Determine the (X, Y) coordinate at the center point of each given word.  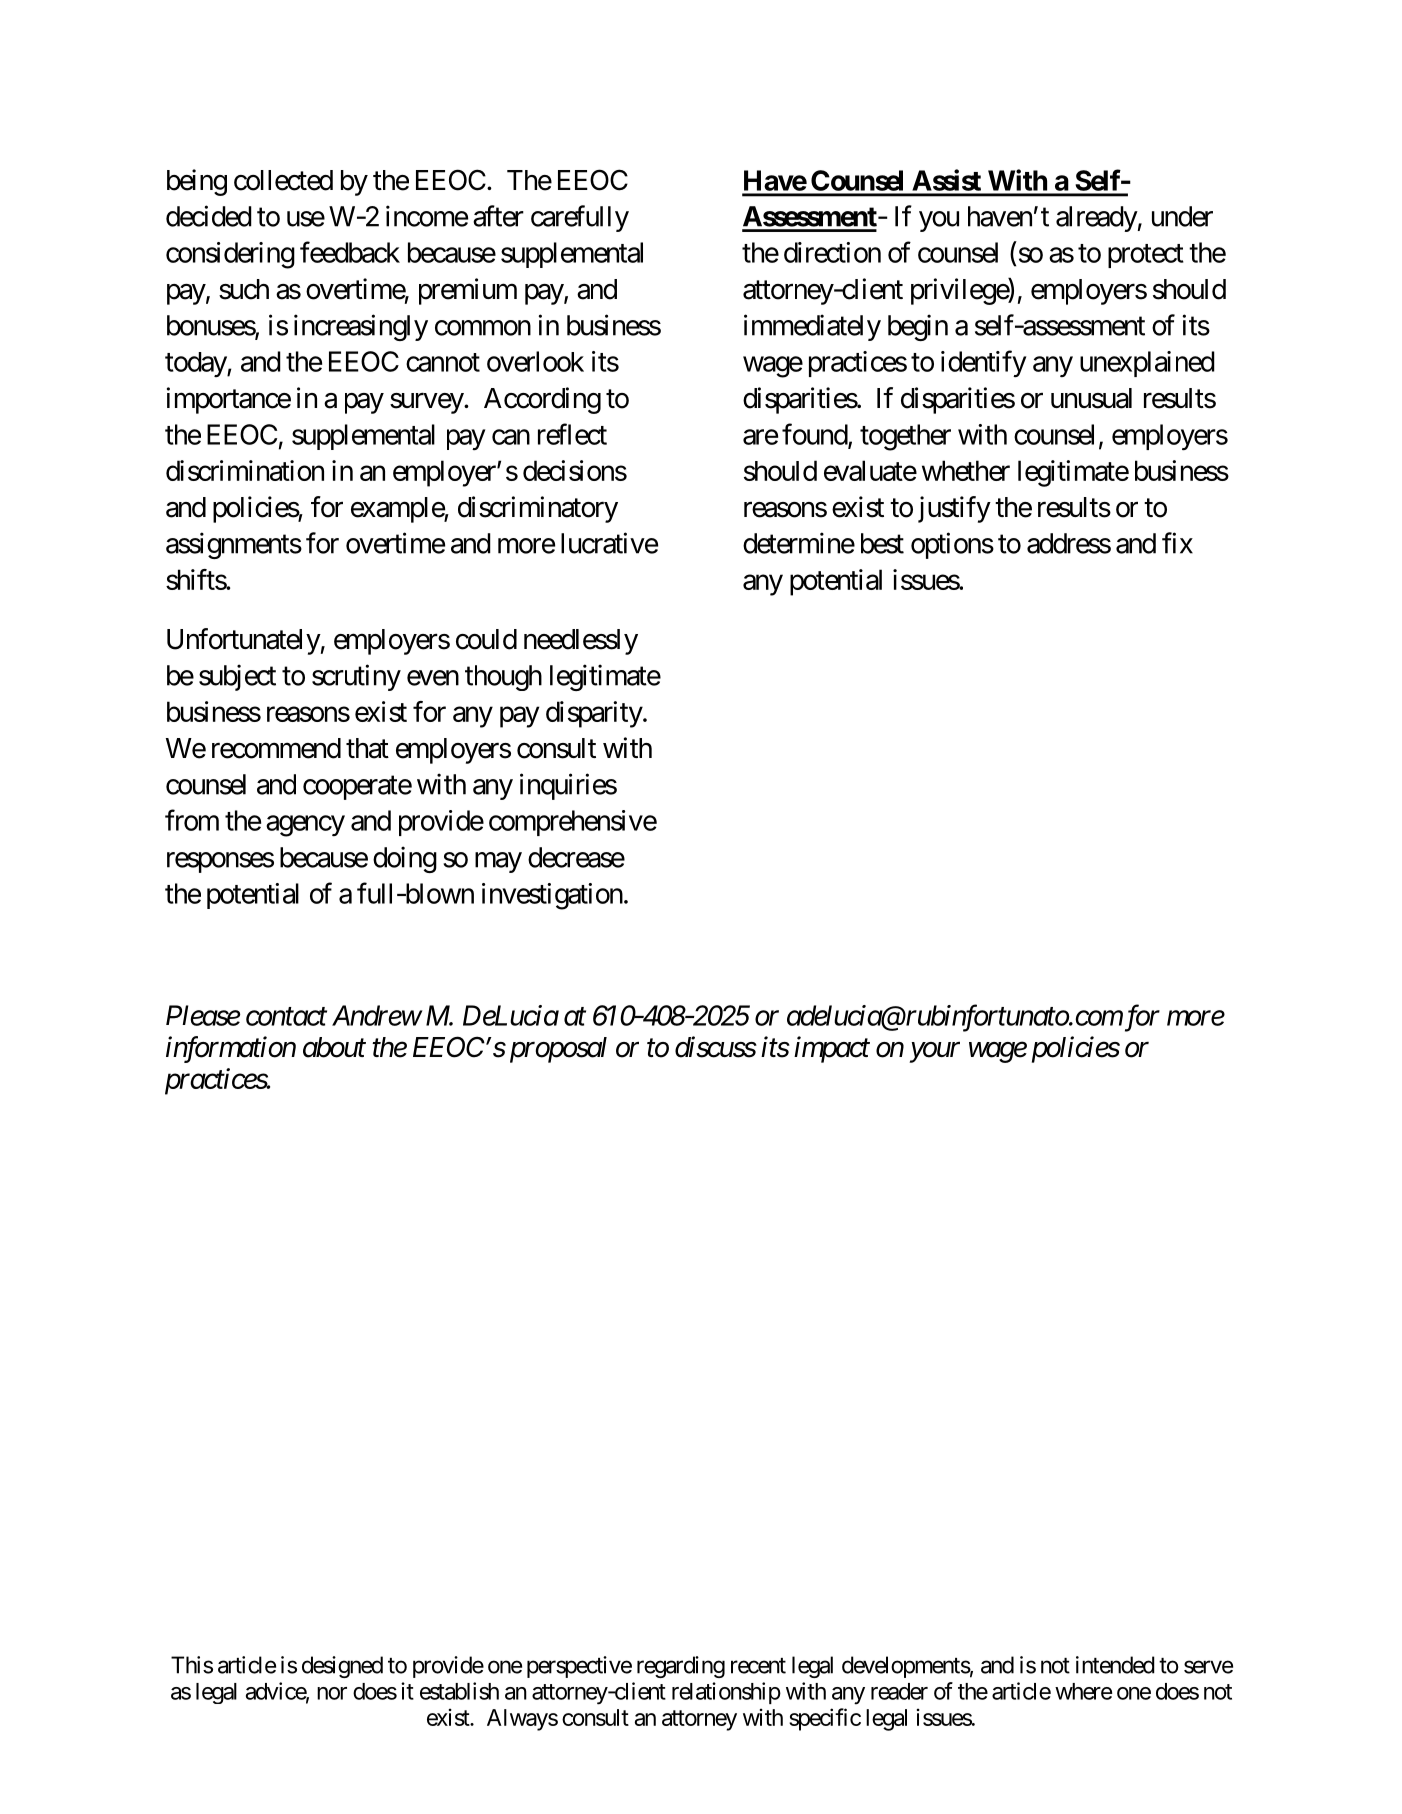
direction (832, 252)
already (1097, 219)
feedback (350, 252)
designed (342, 1667)
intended (1115, 1665)
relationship (726, 1693)
